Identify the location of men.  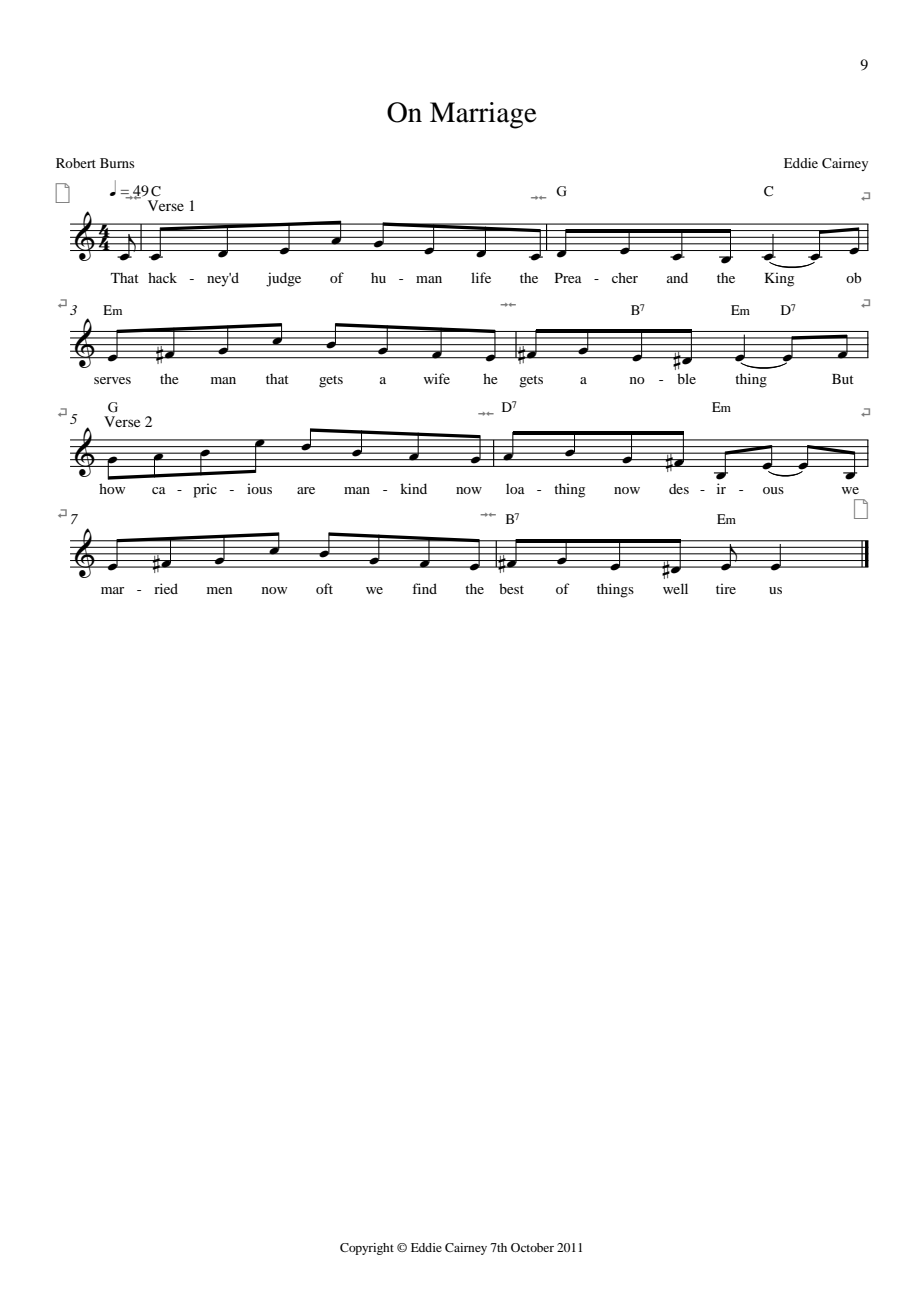
(219, 590).
